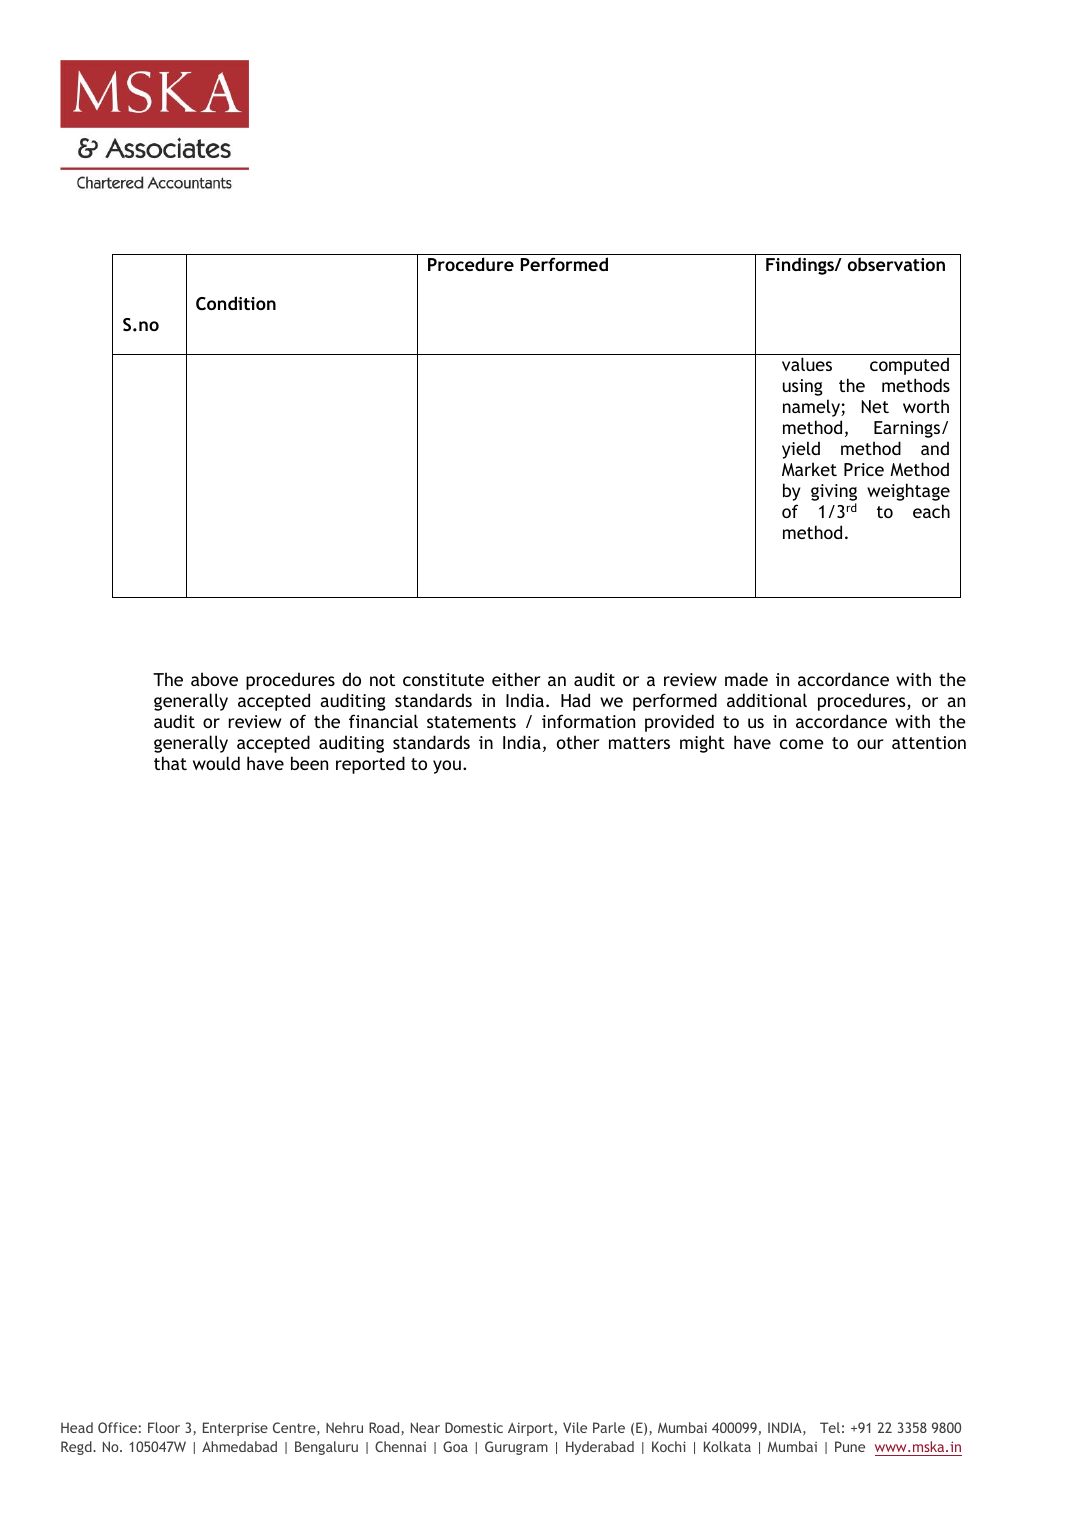 The height and width of the page is (1521, 1075). I want to click on Domestic, so click(474, 1427).
